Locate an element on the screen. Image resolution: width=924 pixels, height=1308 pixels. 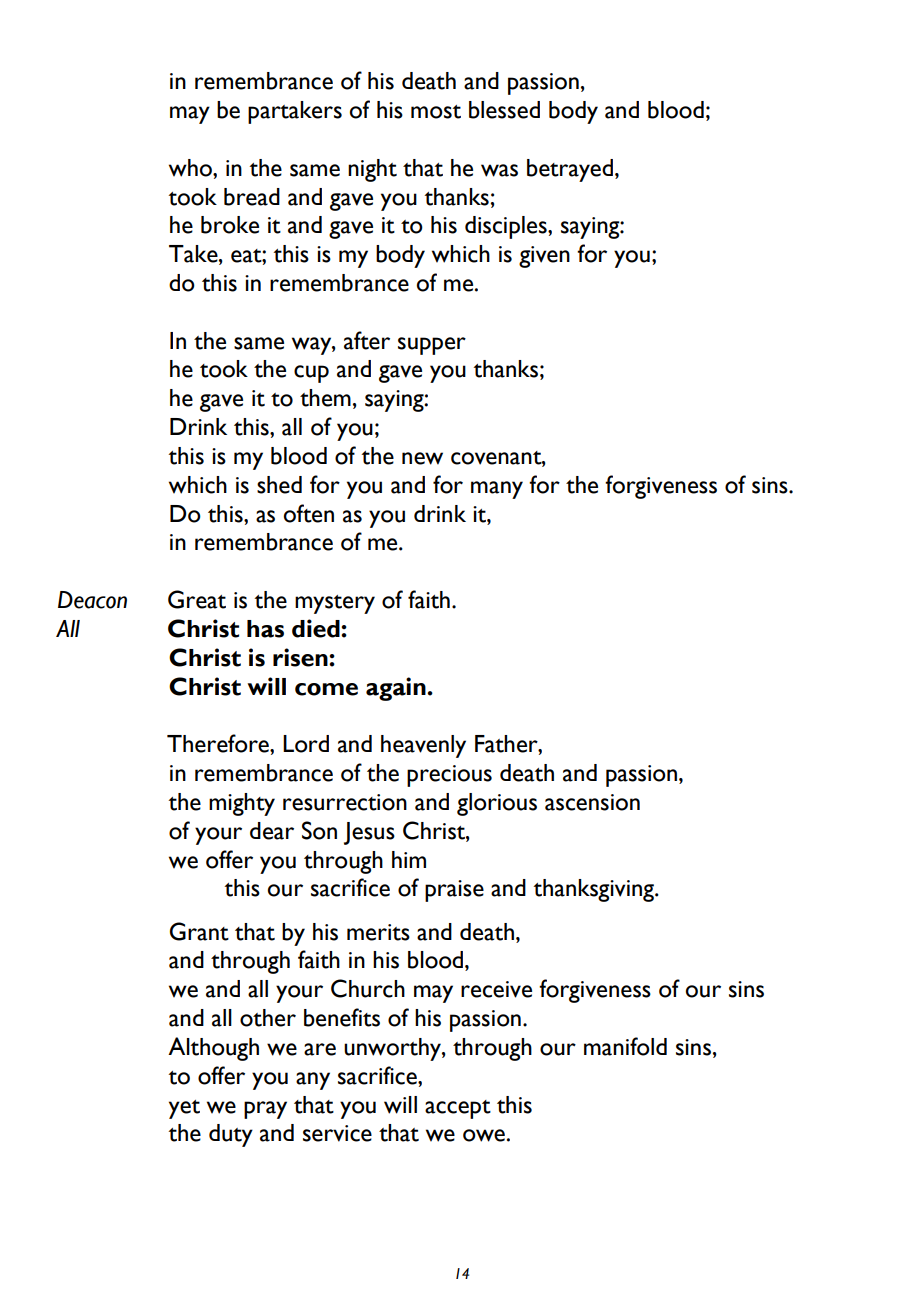
betrayed is located at coordinates (570, 170).
